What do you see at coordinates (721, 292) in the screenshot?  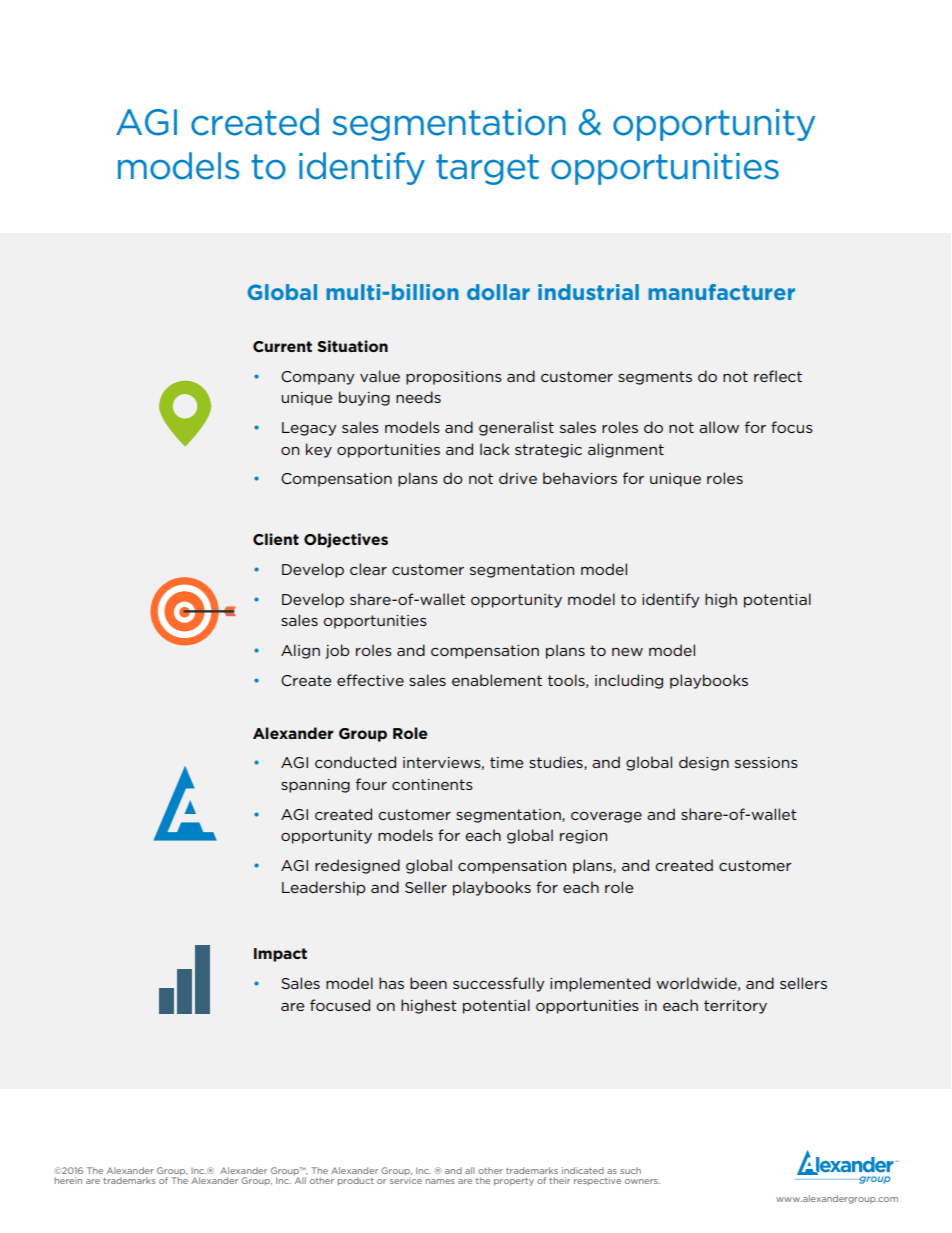 I see `manufacturer` at bounding box center [721, 292].
